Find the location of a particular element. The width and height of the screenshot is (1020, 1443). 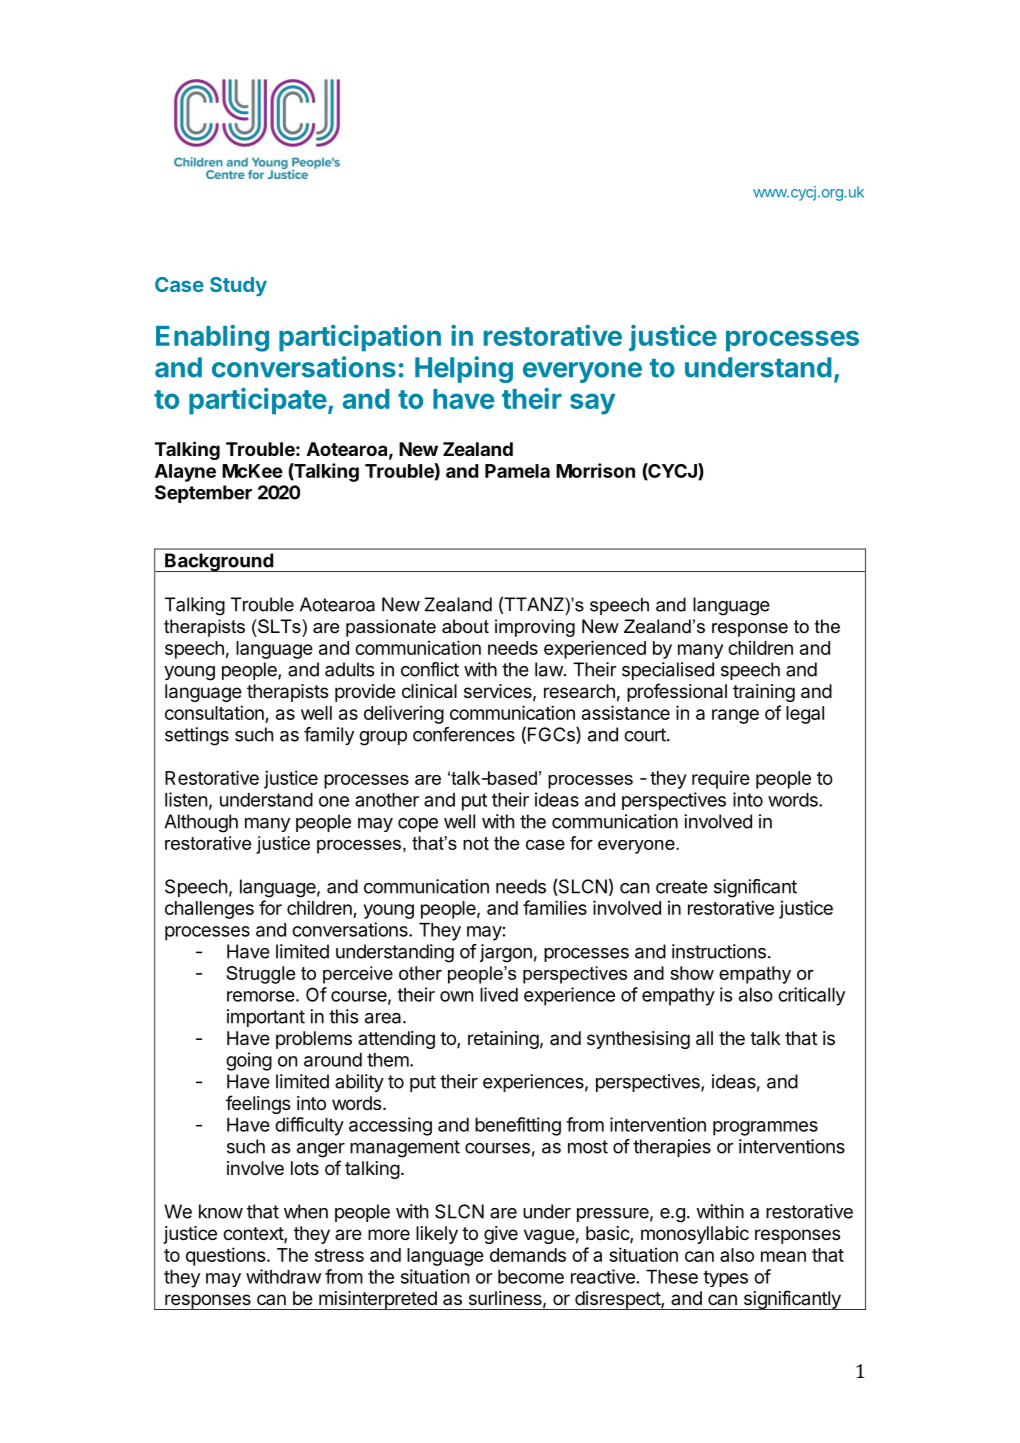

become is located at coordinates (531, 1277).
